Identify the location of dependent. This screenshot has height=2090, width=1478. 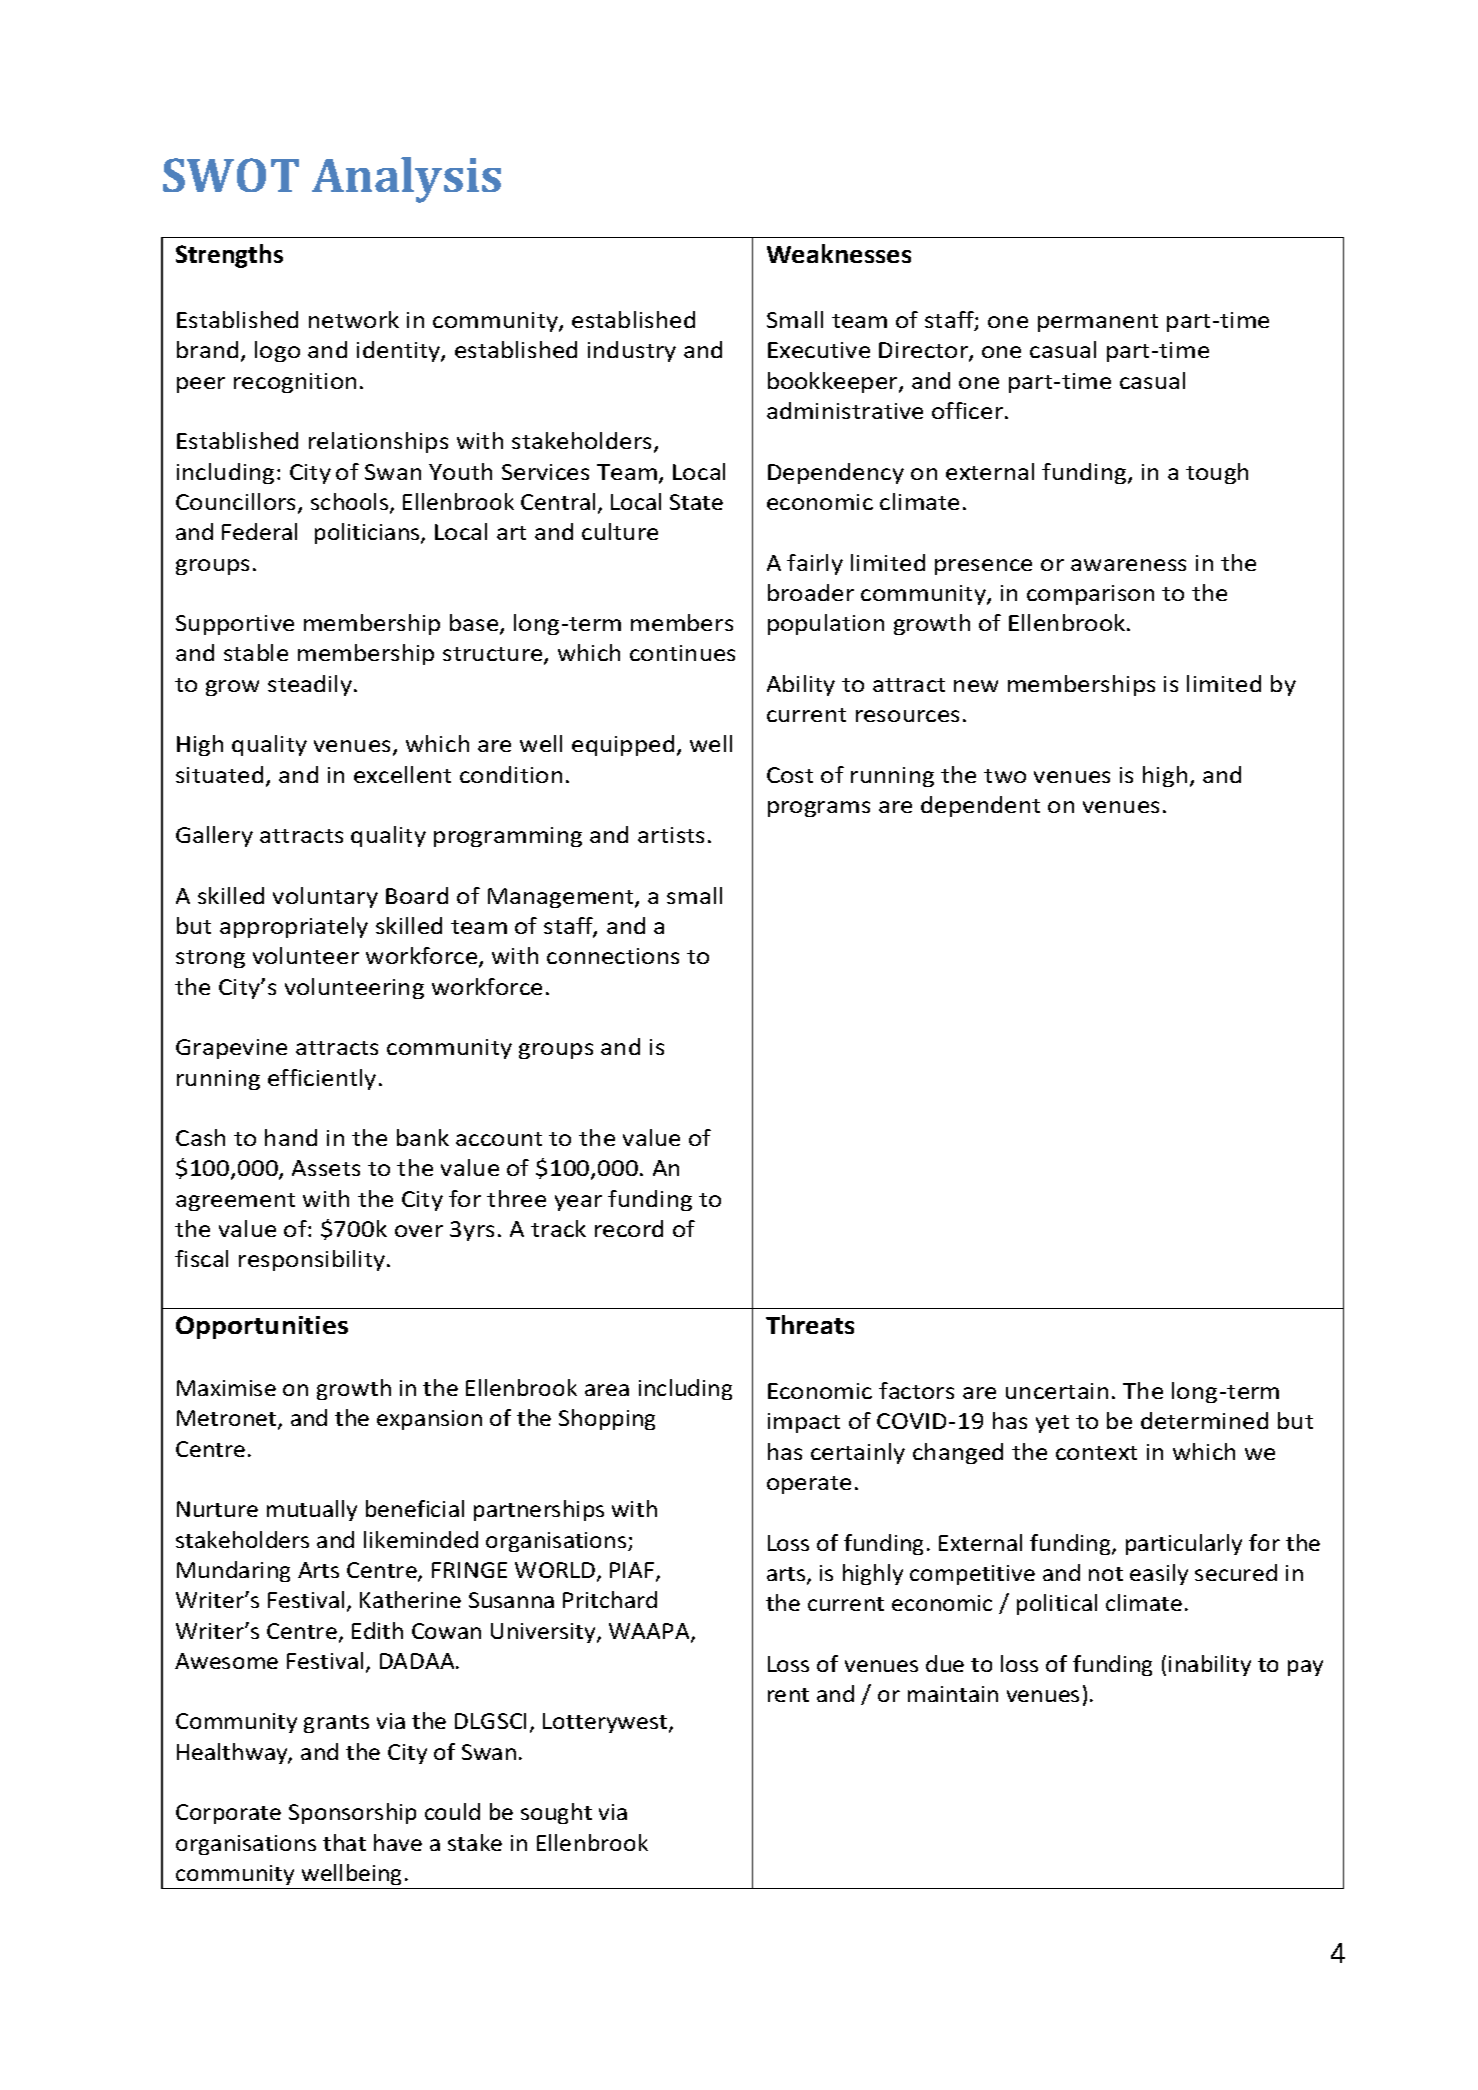
(980, 806).
